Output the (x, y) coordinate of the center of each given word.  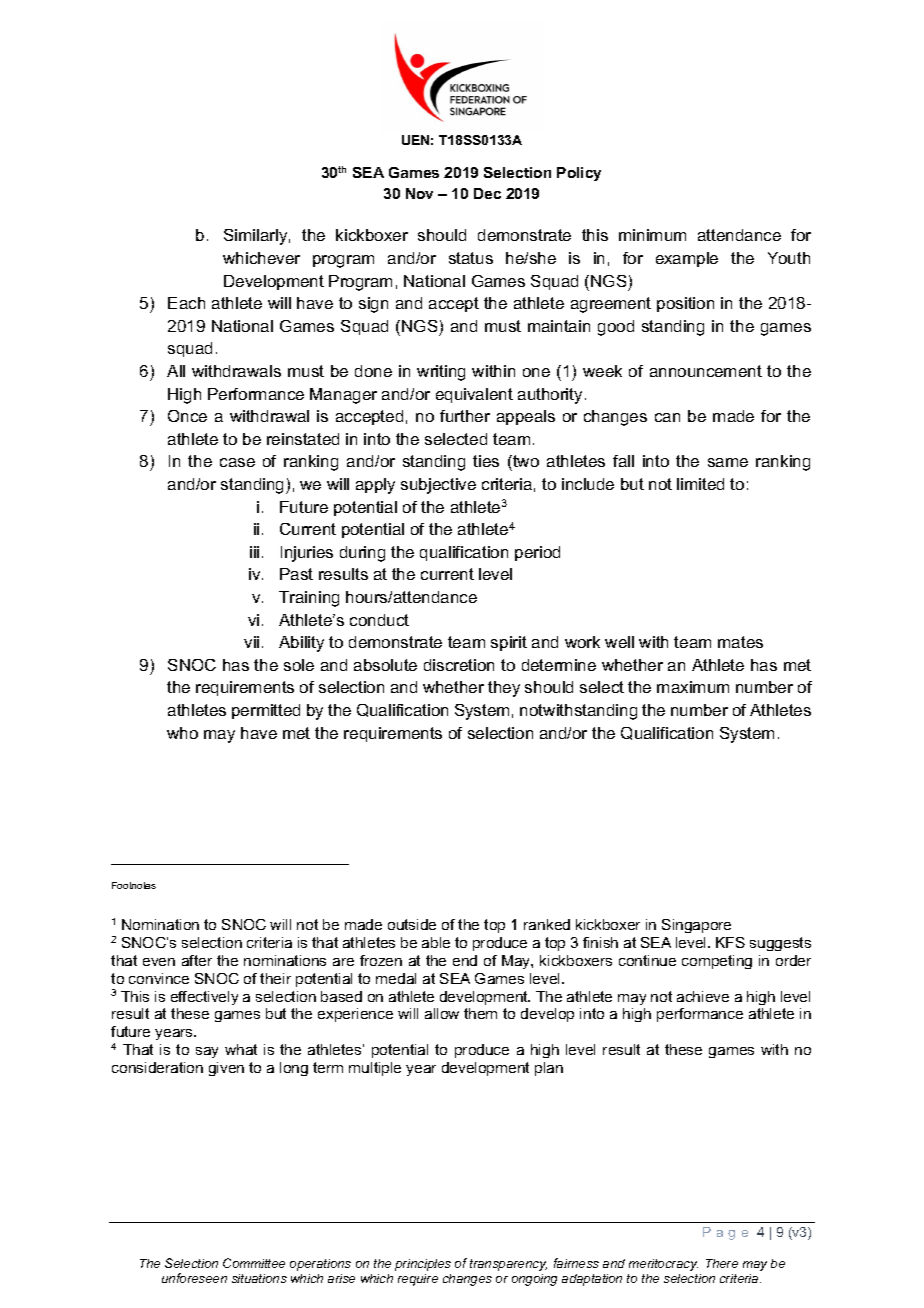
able (436, 942)
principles (423, 1265)
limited (700, 484)
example (687, 259)
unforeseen (194, 1278)
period (537, 553)
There (722, 1263)
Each (186, 303)
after (197, 960)
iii (254, 552)
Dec (487, 193)
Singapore (696, 926)
